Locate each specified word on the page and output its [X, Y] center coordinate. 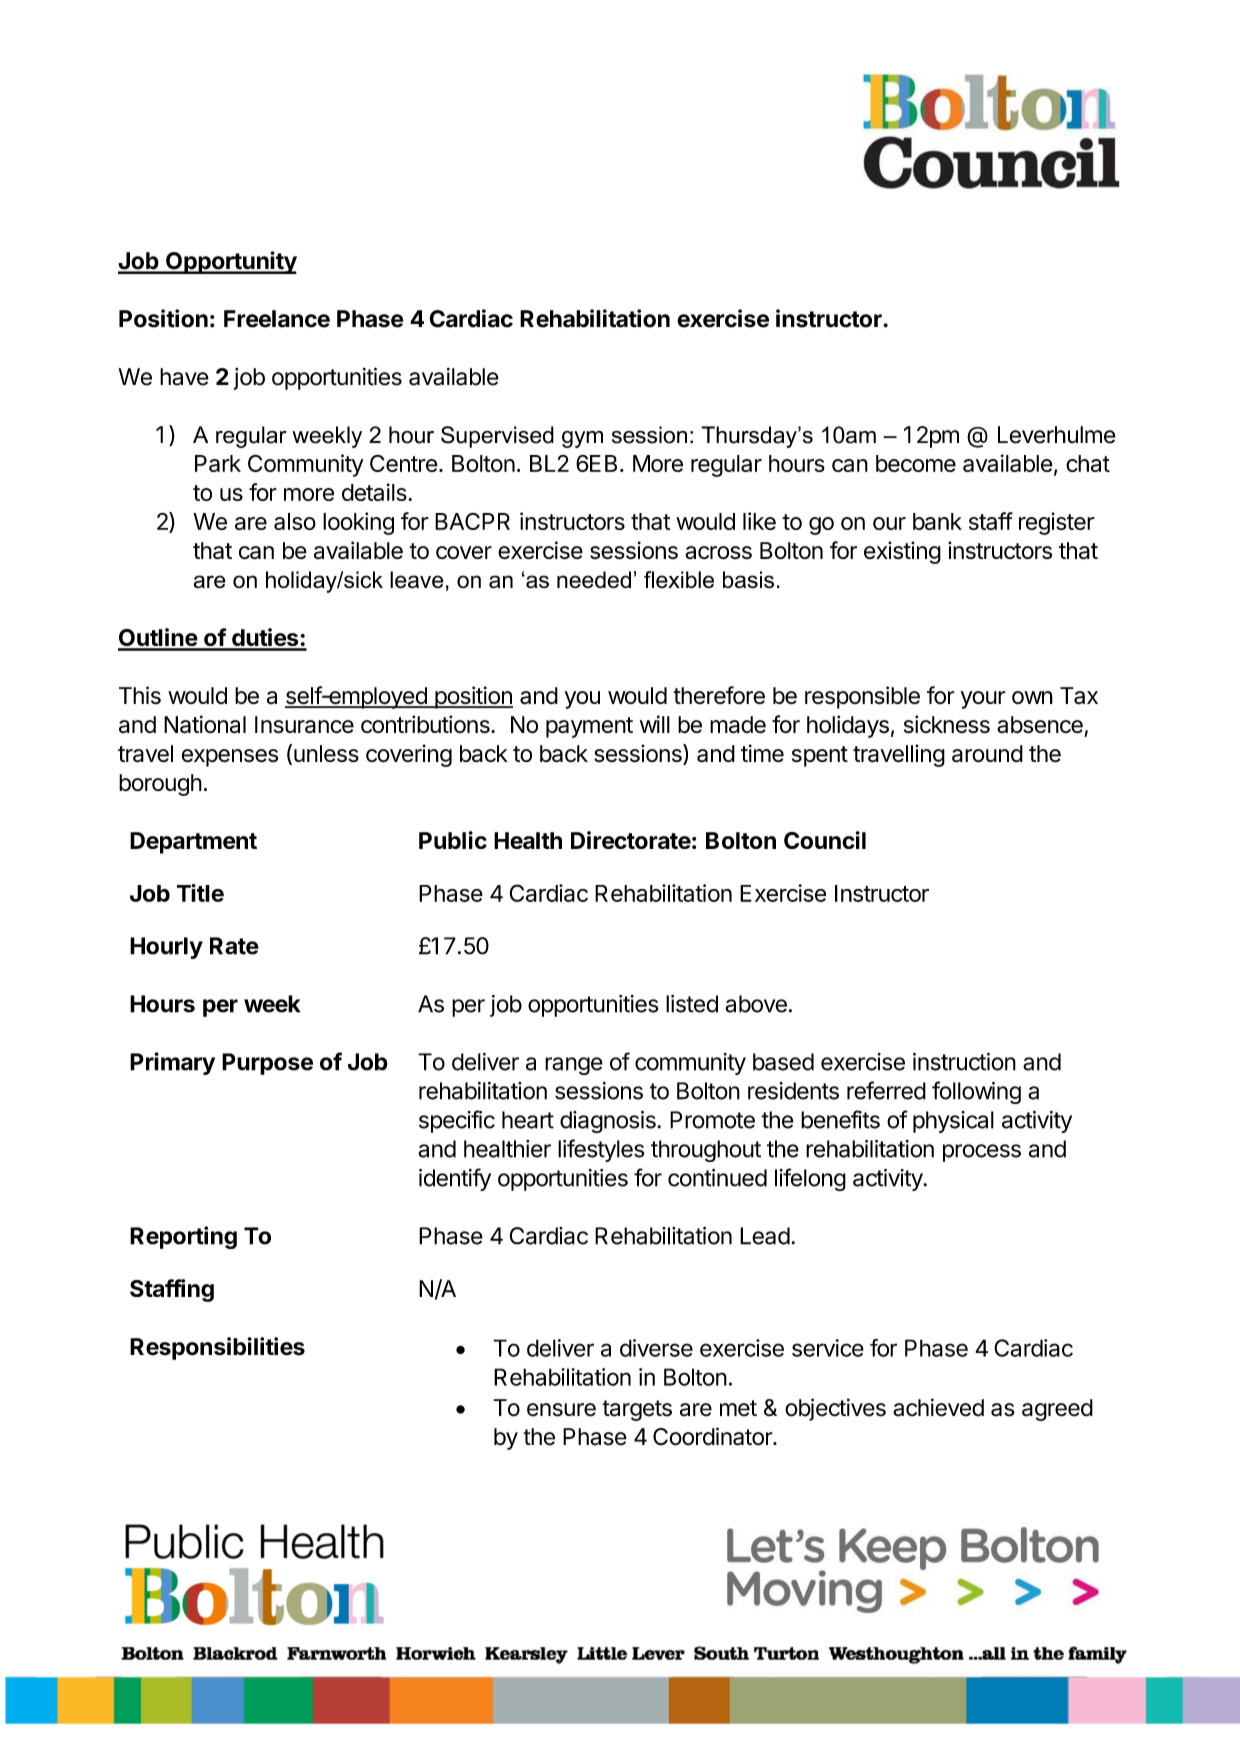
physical [953, 1122]
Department [193, 843]
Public [453, 840]
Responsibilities [217, 1348]
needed [594, 580]
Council [825, 840]
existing [902, 552]
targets [637, 1410]
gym [582, 439]
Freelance [277, 319]
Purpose [267, 1064]
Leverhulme [1057, 435]
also [295, 521]
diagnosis [609, 1122]
